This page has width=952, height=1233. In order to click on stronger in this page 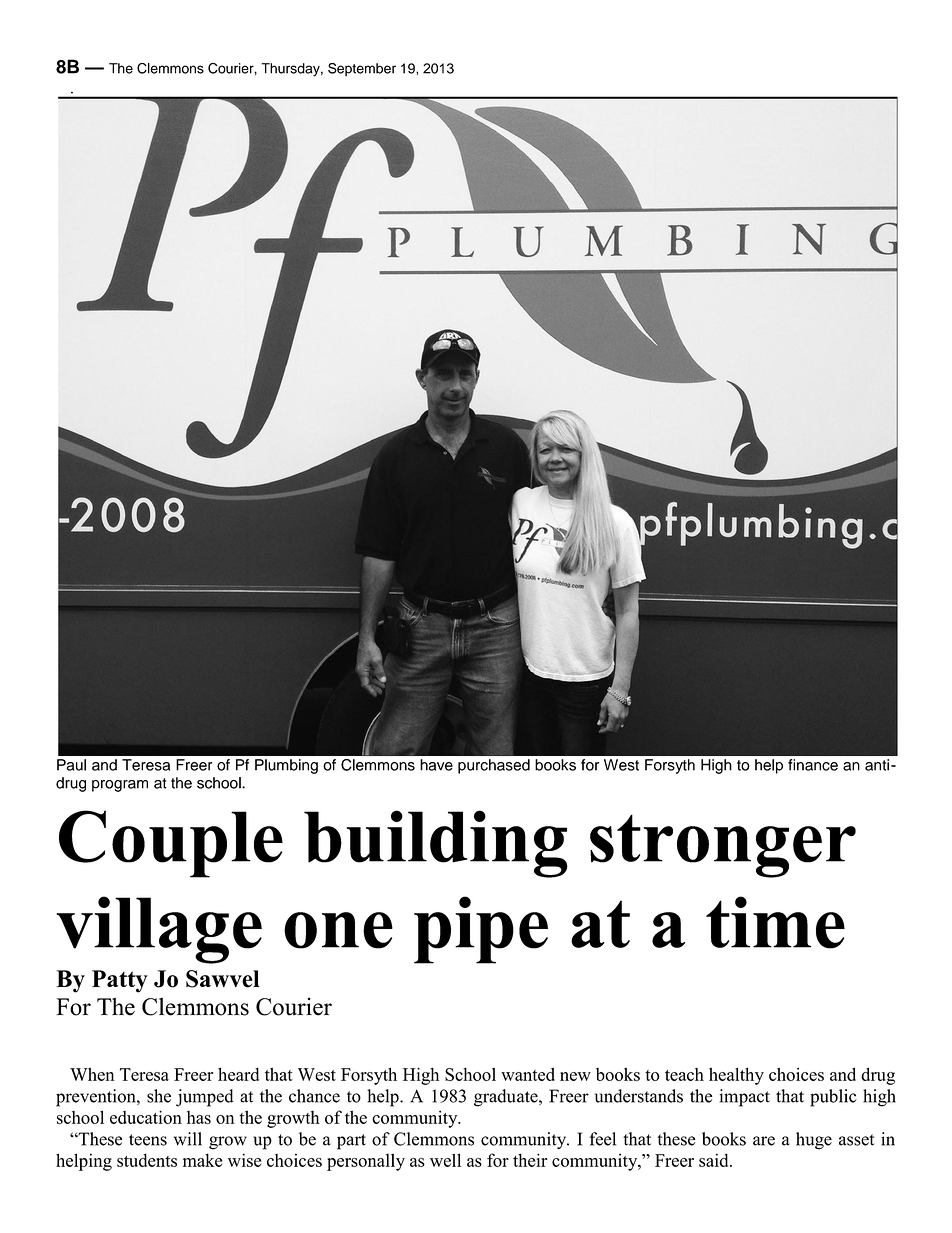, I will do `click(723, 846)`.
